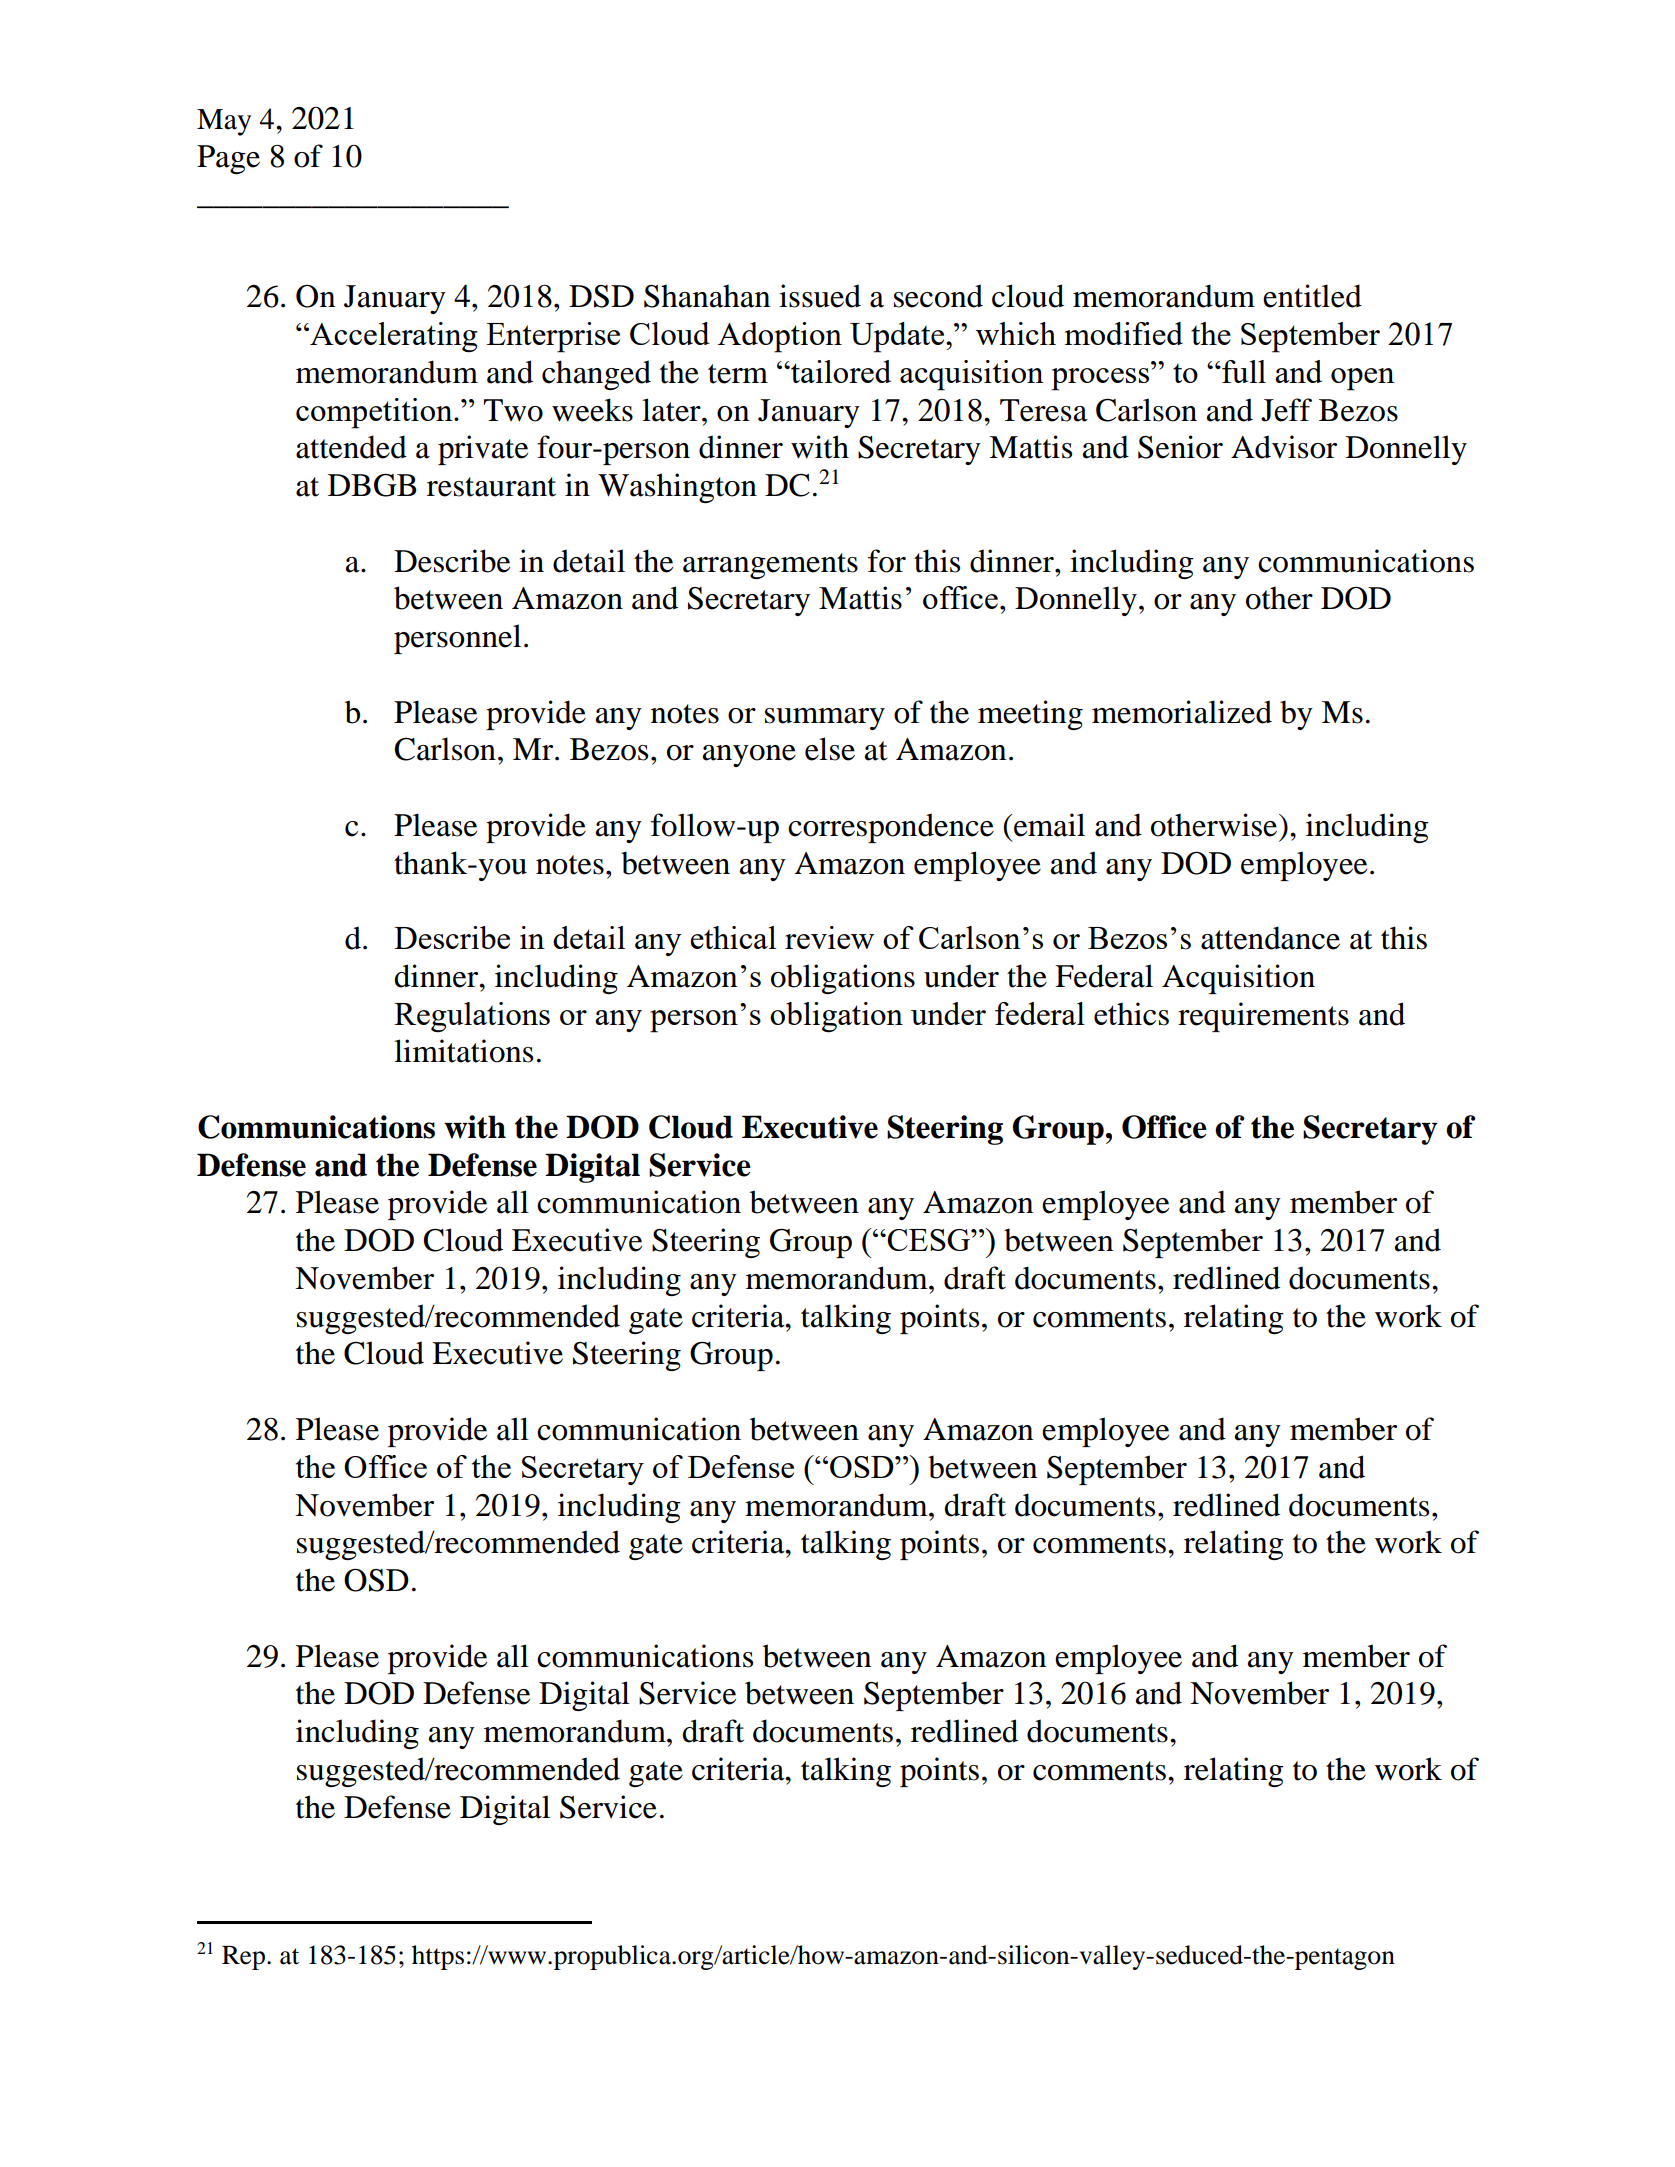  I want to click on requirements, so click(1263, 1017).
